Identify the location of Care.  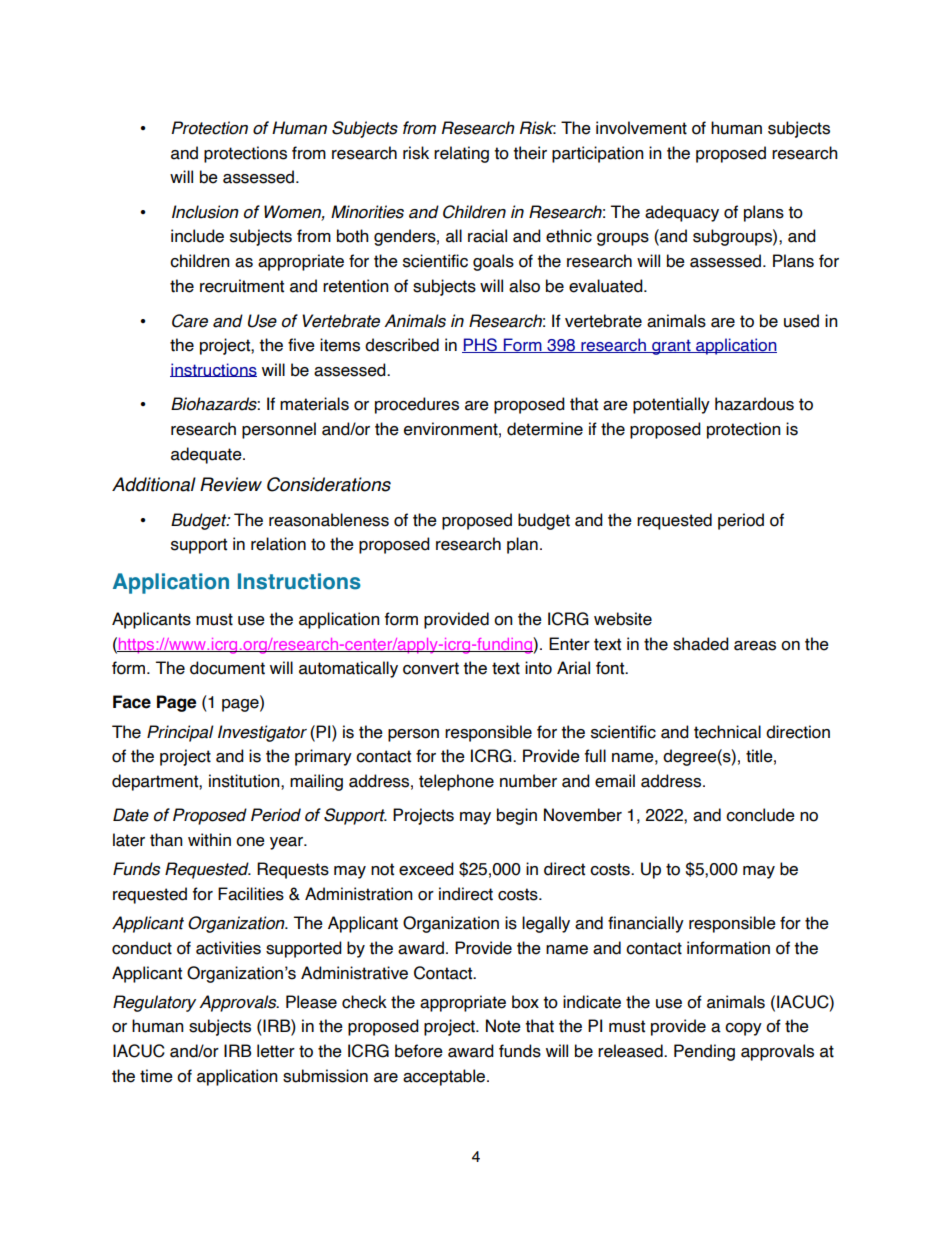
(190, 321).
